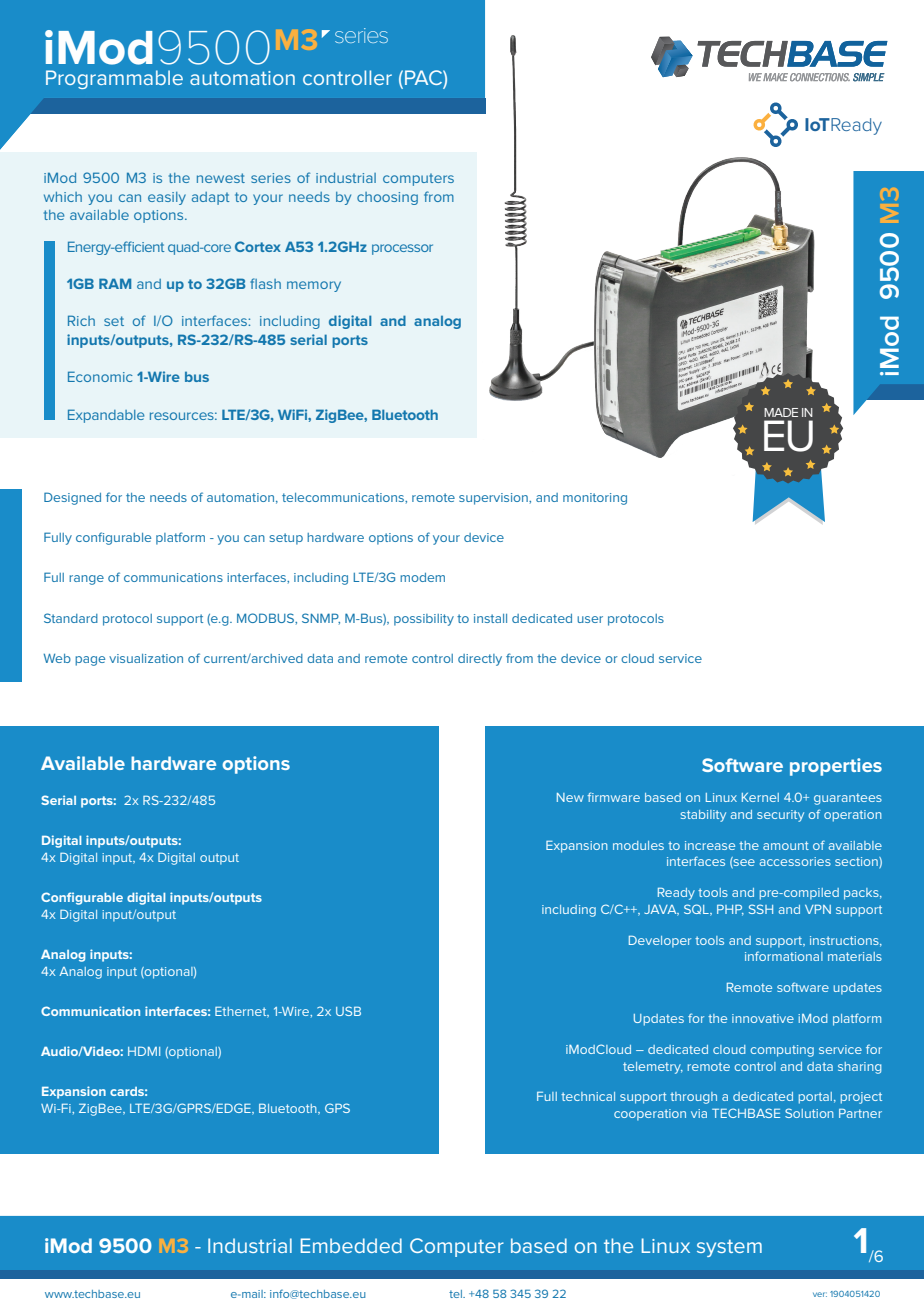 This image has height=1308, width=924. I want to click on Ethernet, so click(242, 1012).
